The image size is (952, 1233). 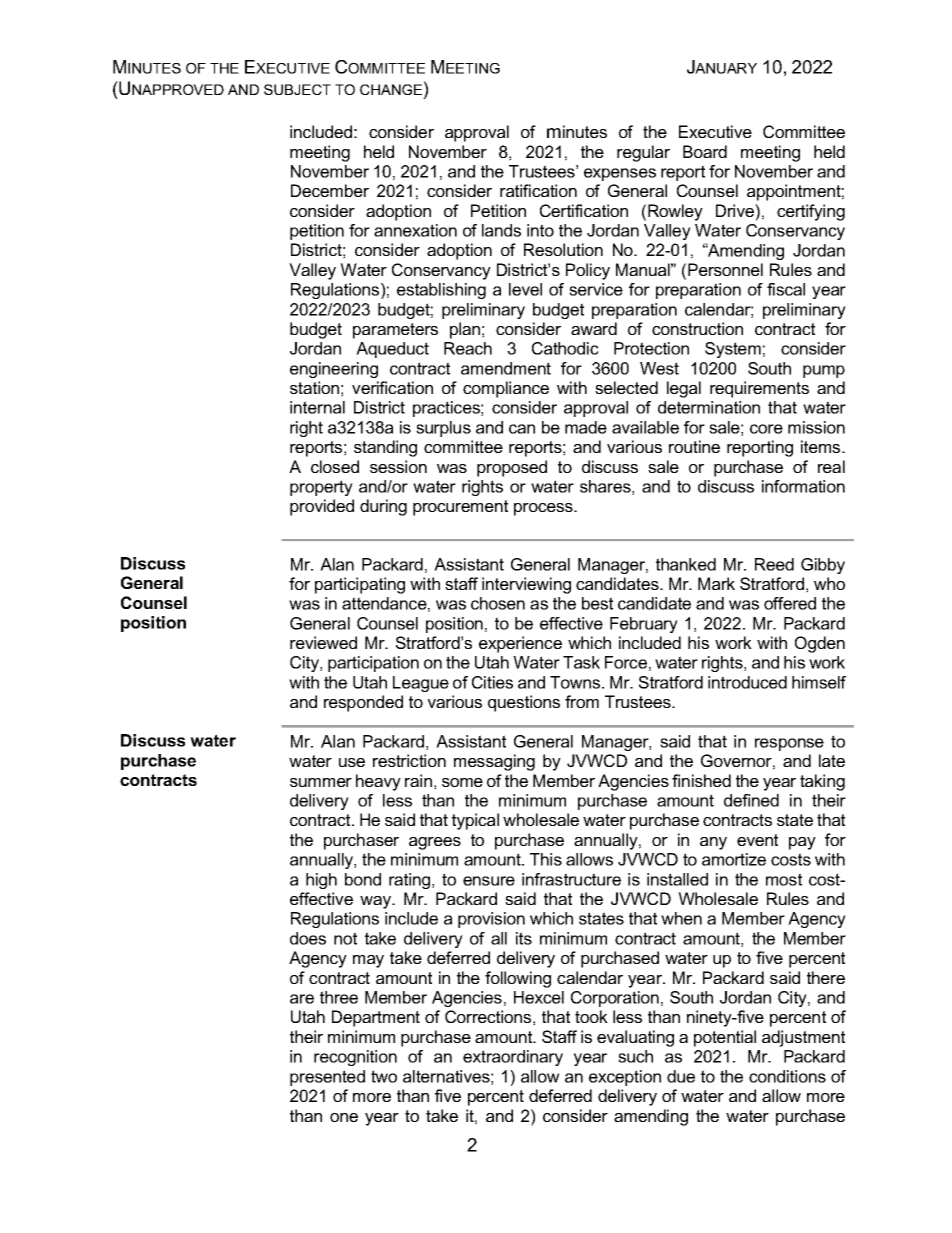 I want to click on participating, so click(x=360, y=585).
